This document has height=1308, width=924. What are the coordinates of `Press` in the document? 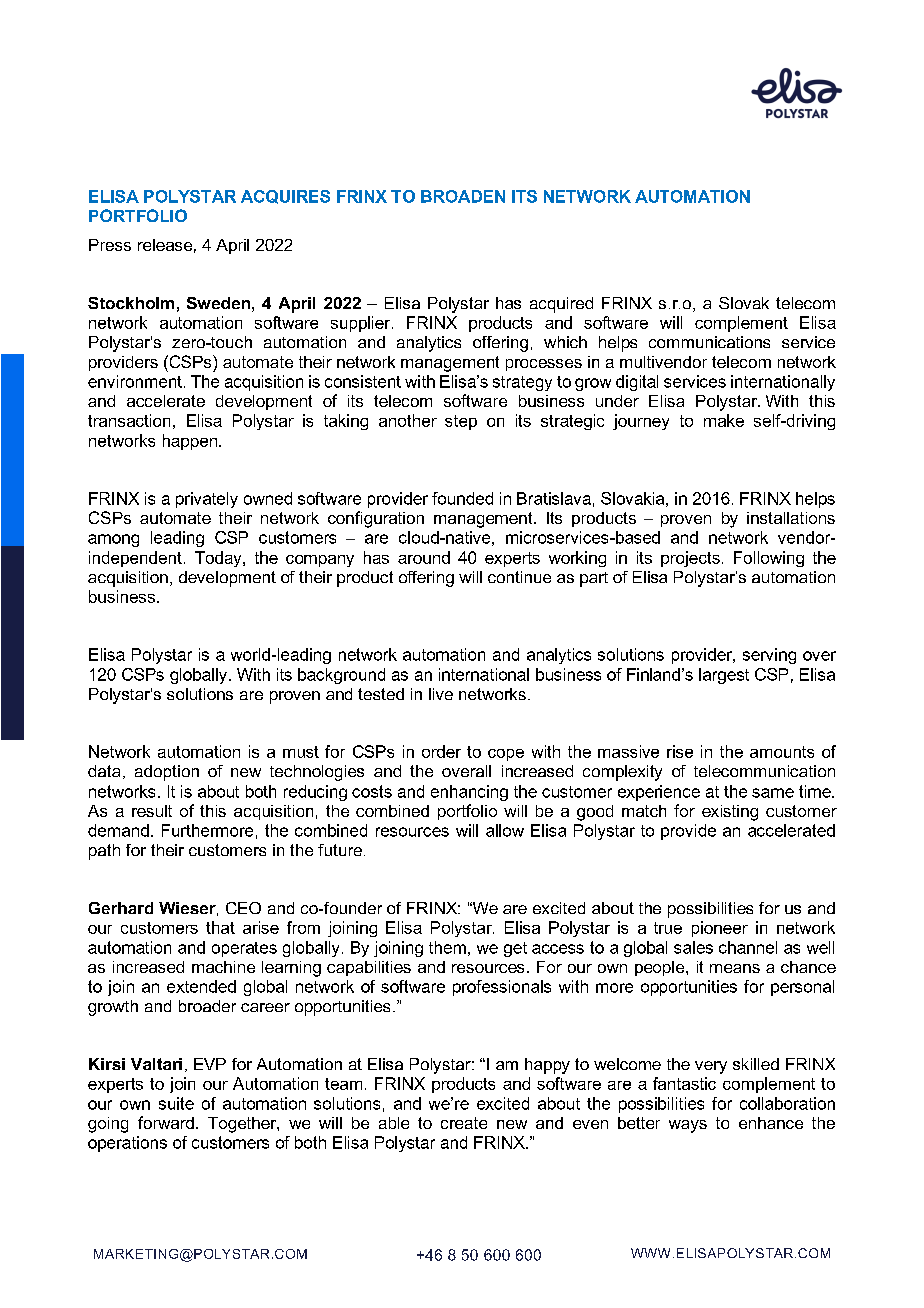 It's located at (110, 245).
